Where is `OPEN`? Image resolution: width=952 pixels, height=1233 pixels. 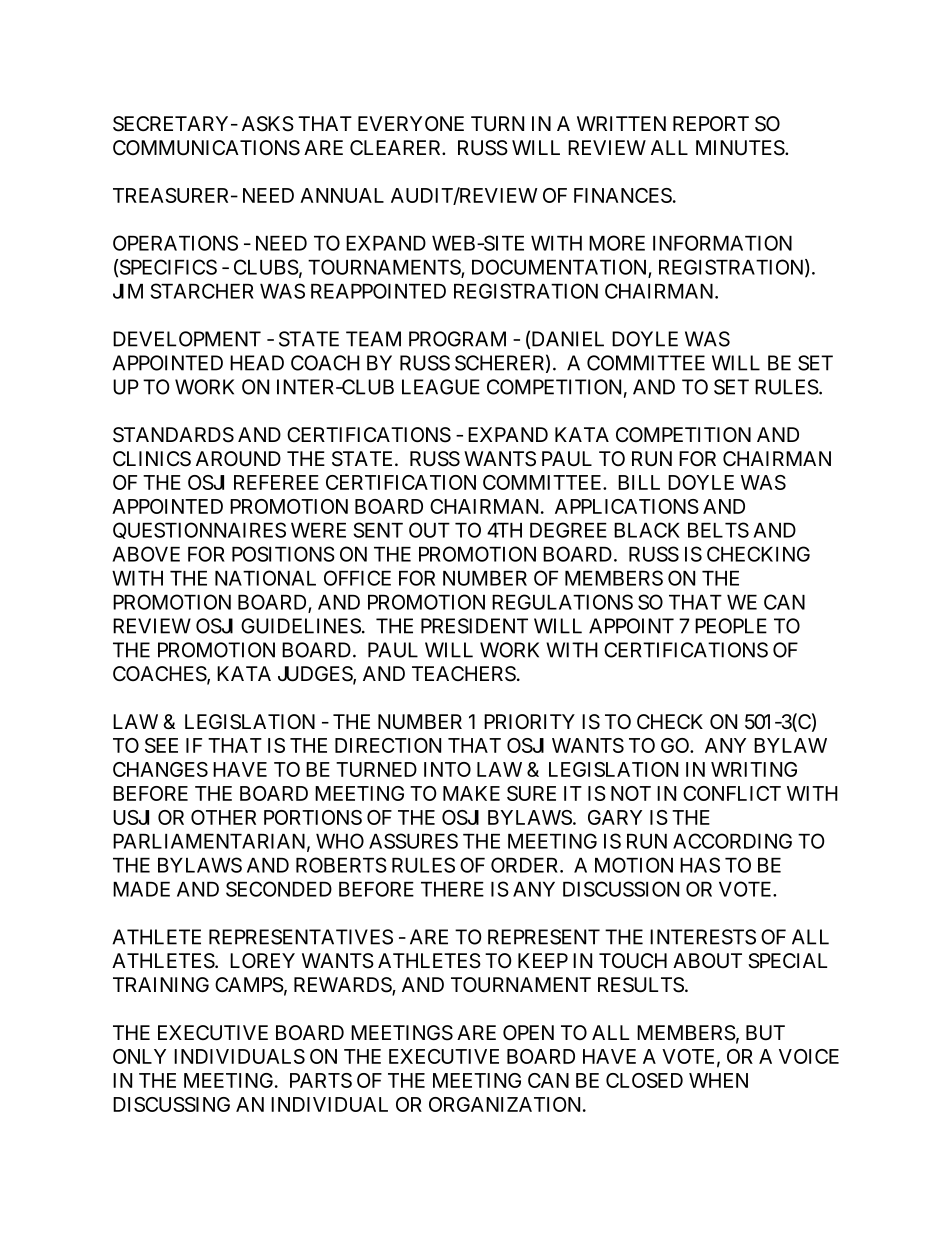
OPEN is located at coordinates (528, 1032).
